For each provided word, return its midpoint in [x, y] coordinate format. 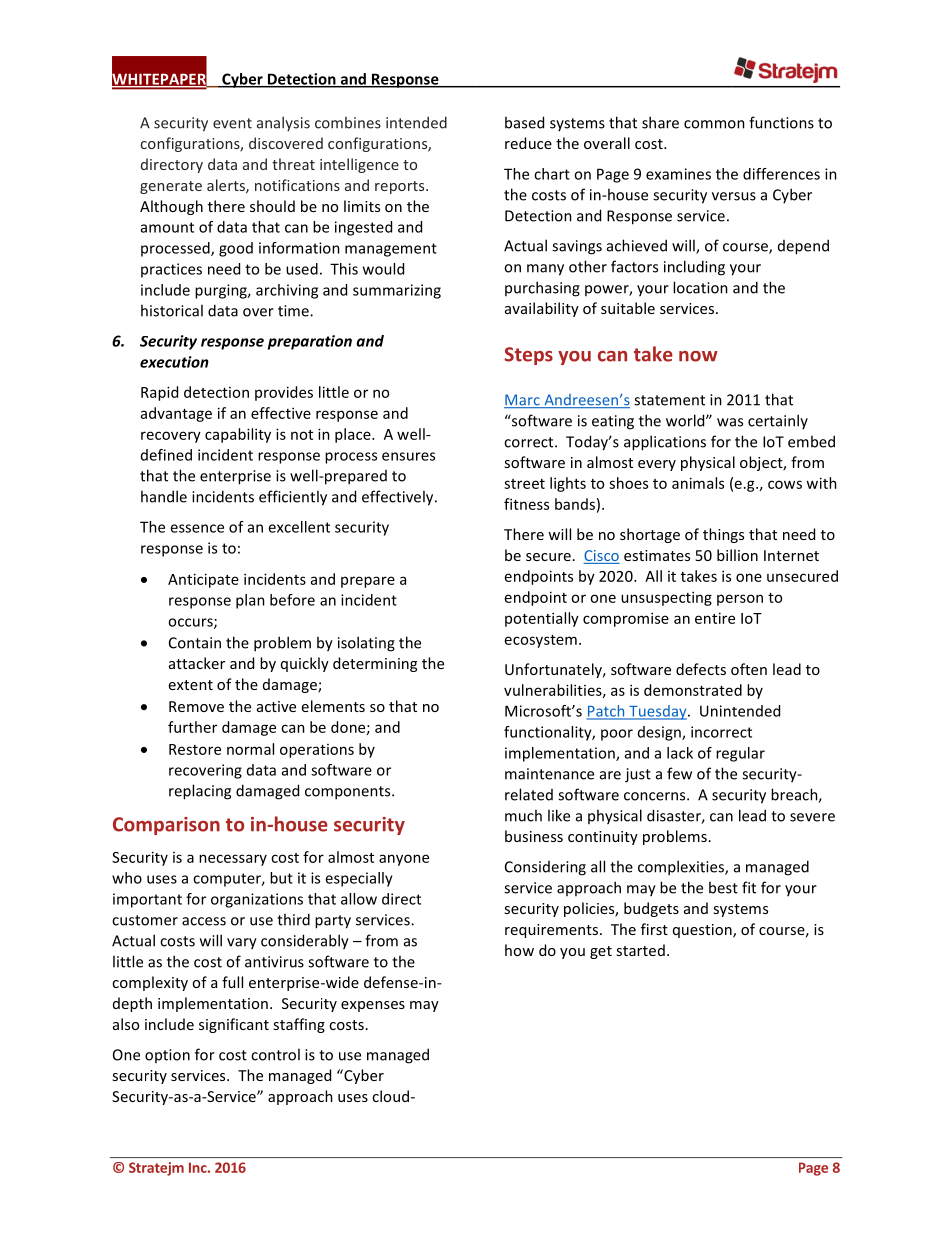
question [703, 931]
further [192, 727]
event [232, 123]
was [730, 422]
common [714, 124]
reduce [528, 143]
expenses [373, 1006]
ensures [408, 456]
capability [238, 435]
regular [740, 754]
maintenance [549, 774]
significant [234, 1025]
